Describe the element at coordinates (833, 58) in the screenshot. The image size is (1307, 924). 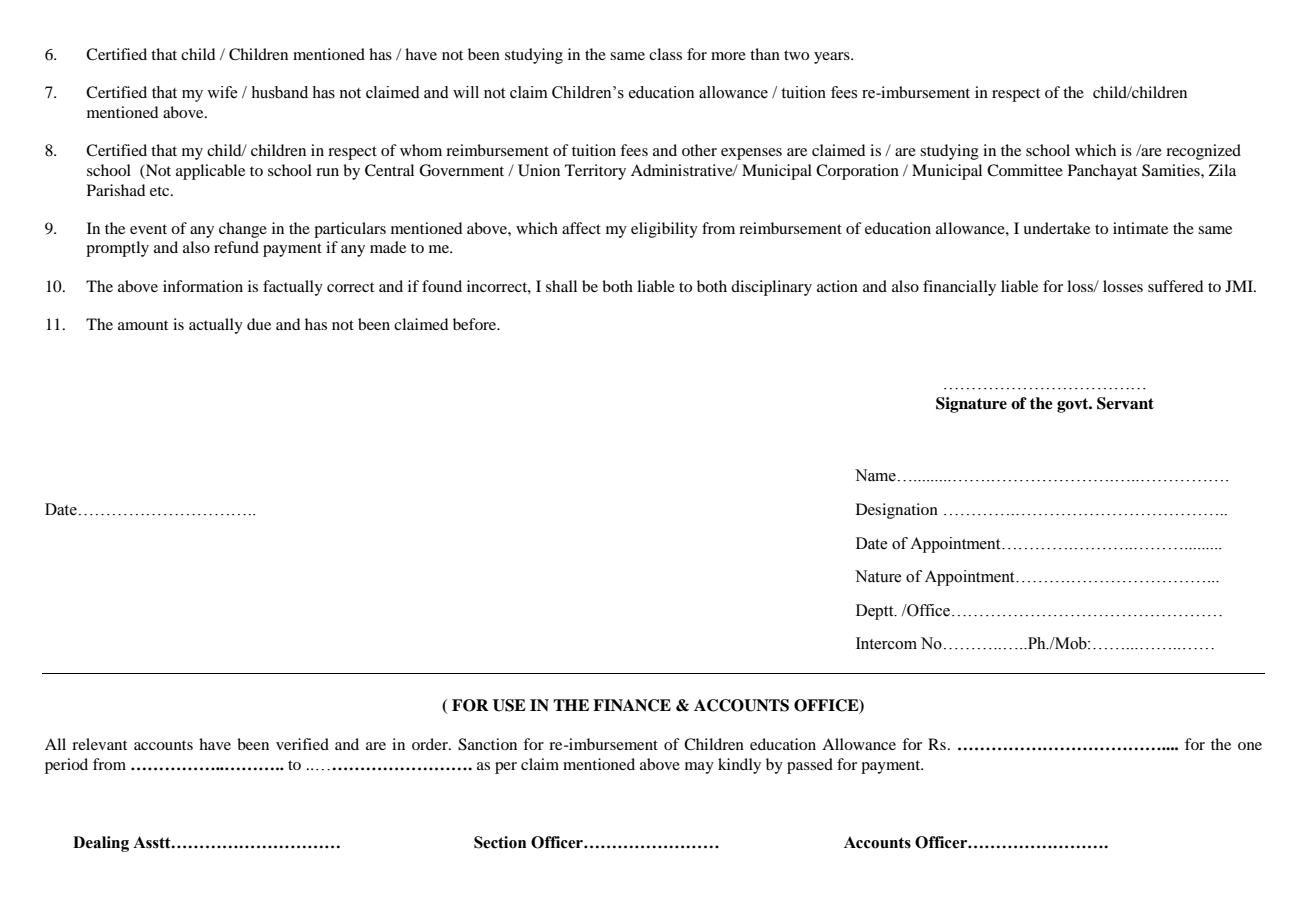
I see `years` at that location.
